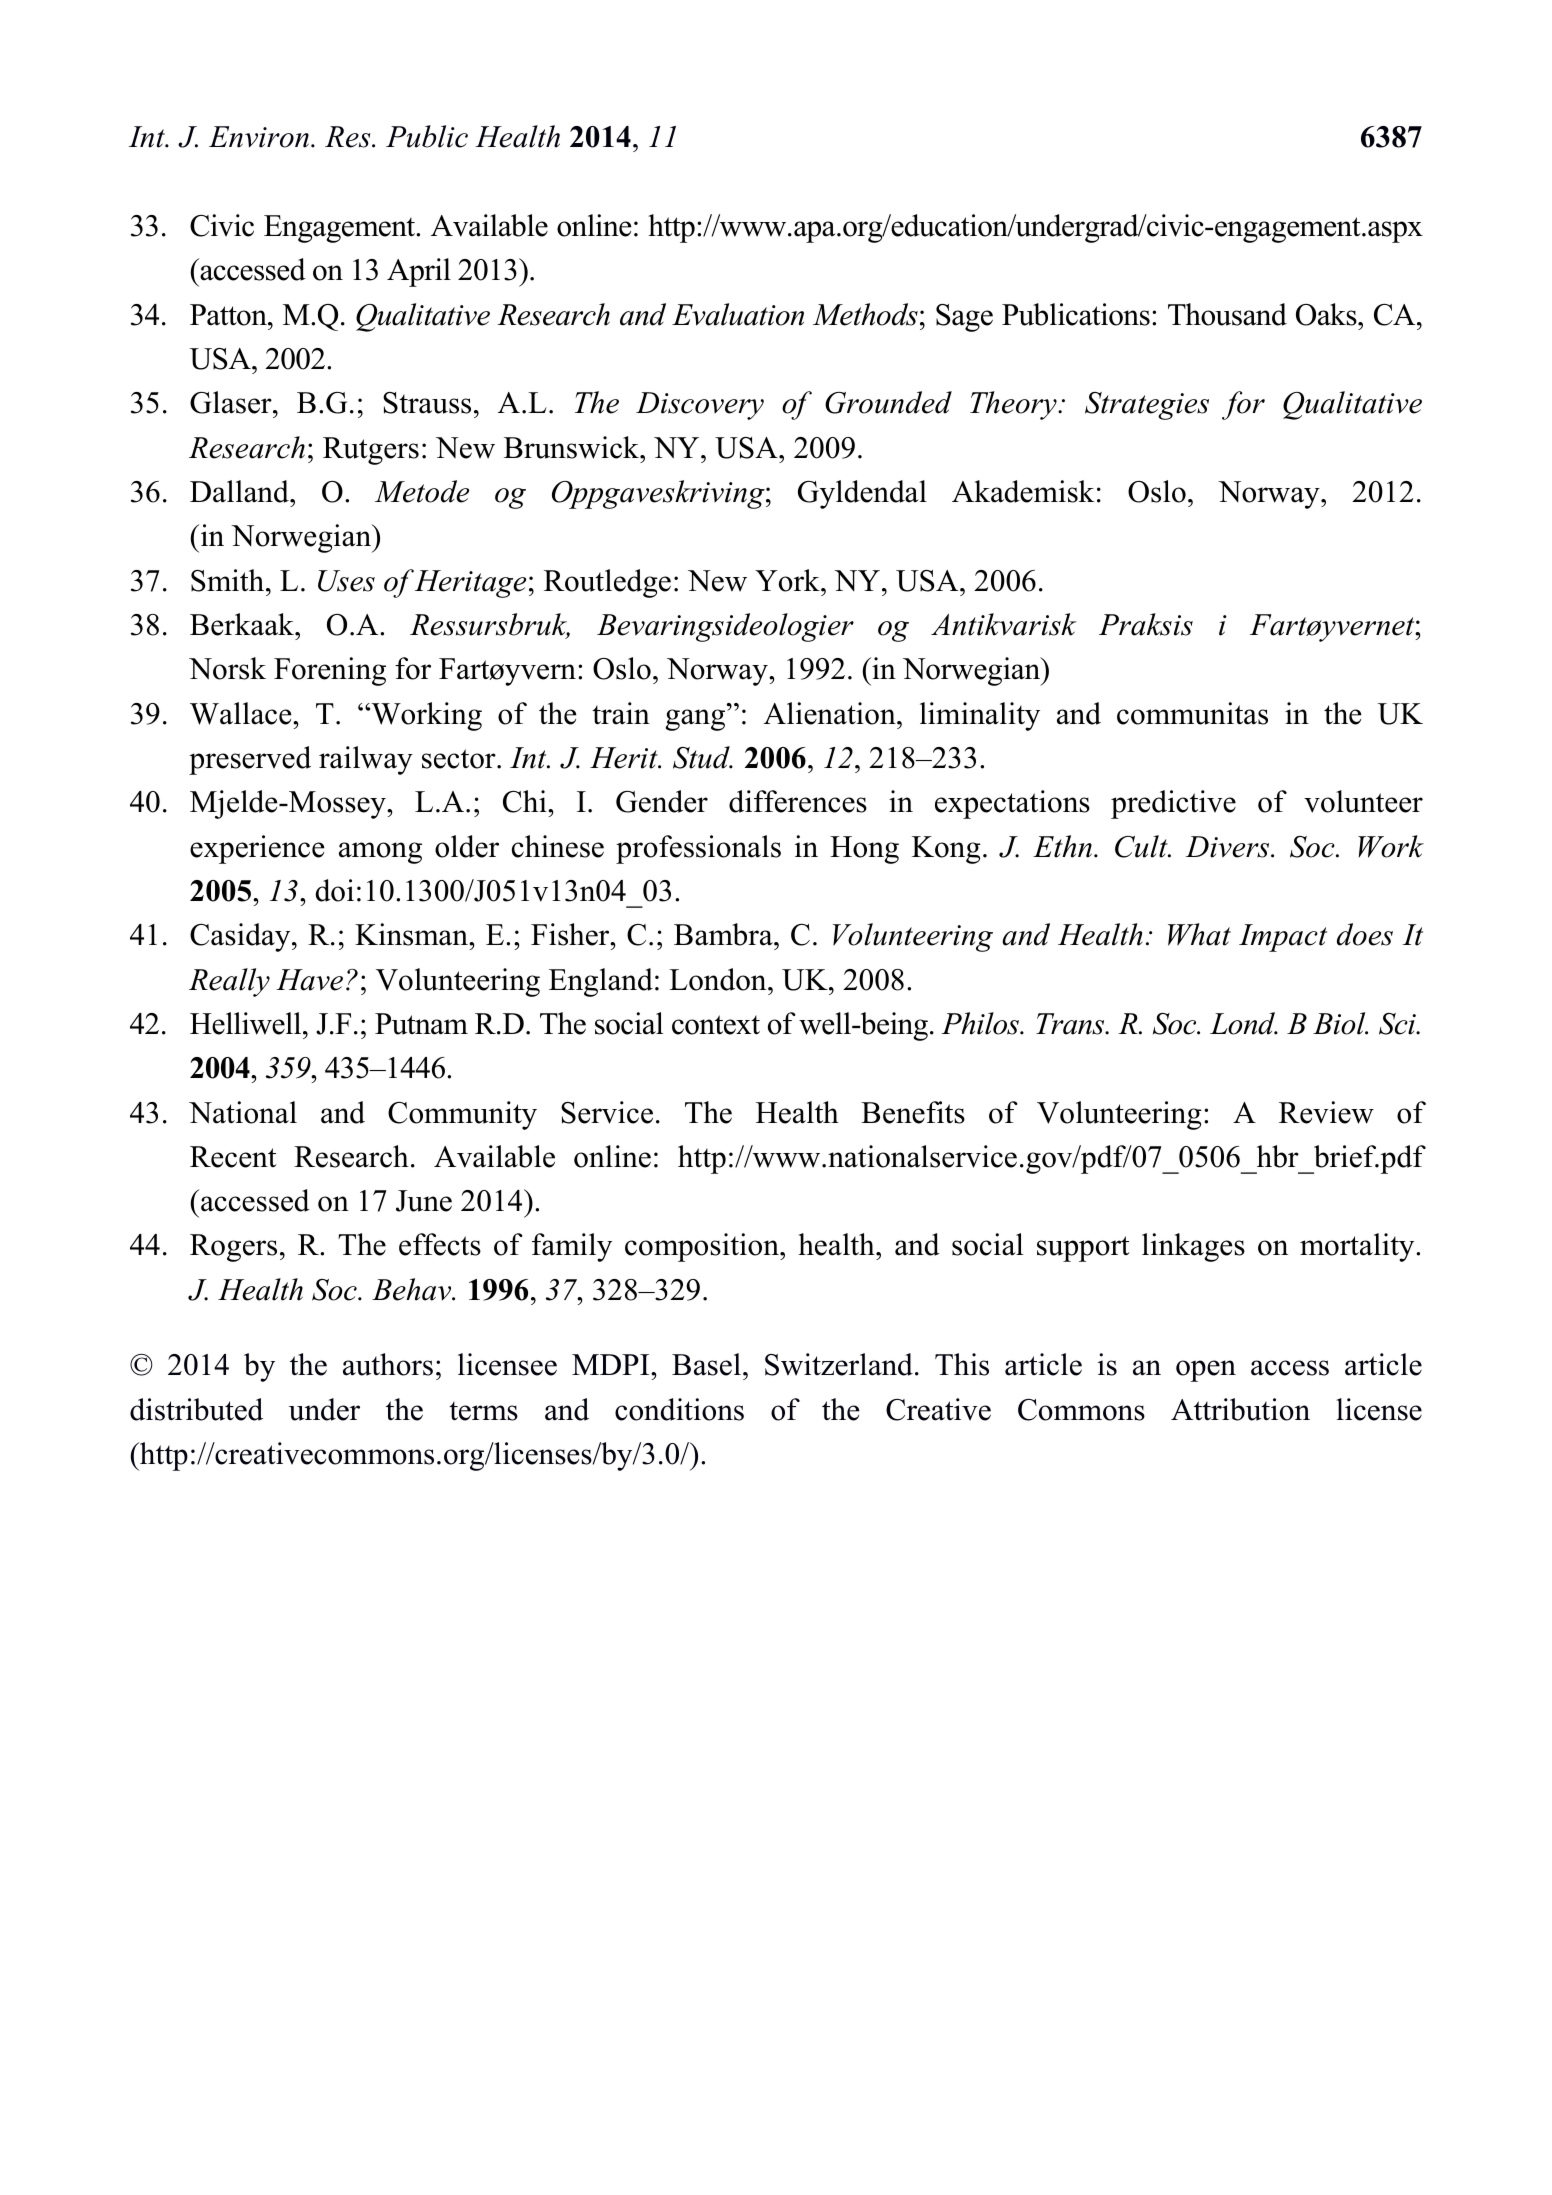  I want to click on Switzerland, so click(839, 1364).
